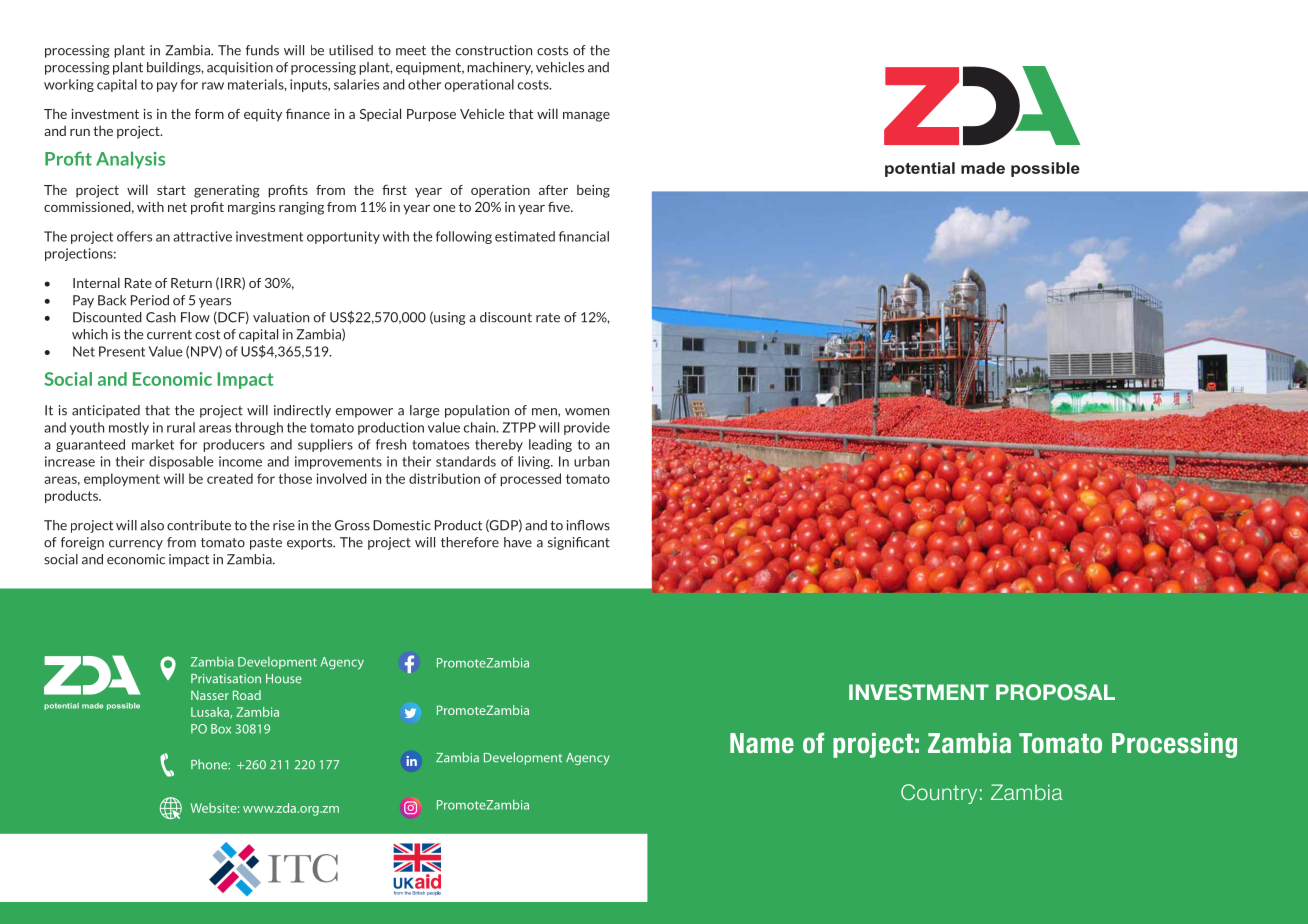 This image has width=1308, height=924. Describe the element at coordinates (500, 68) in the image. I see `machinery` at that location.
